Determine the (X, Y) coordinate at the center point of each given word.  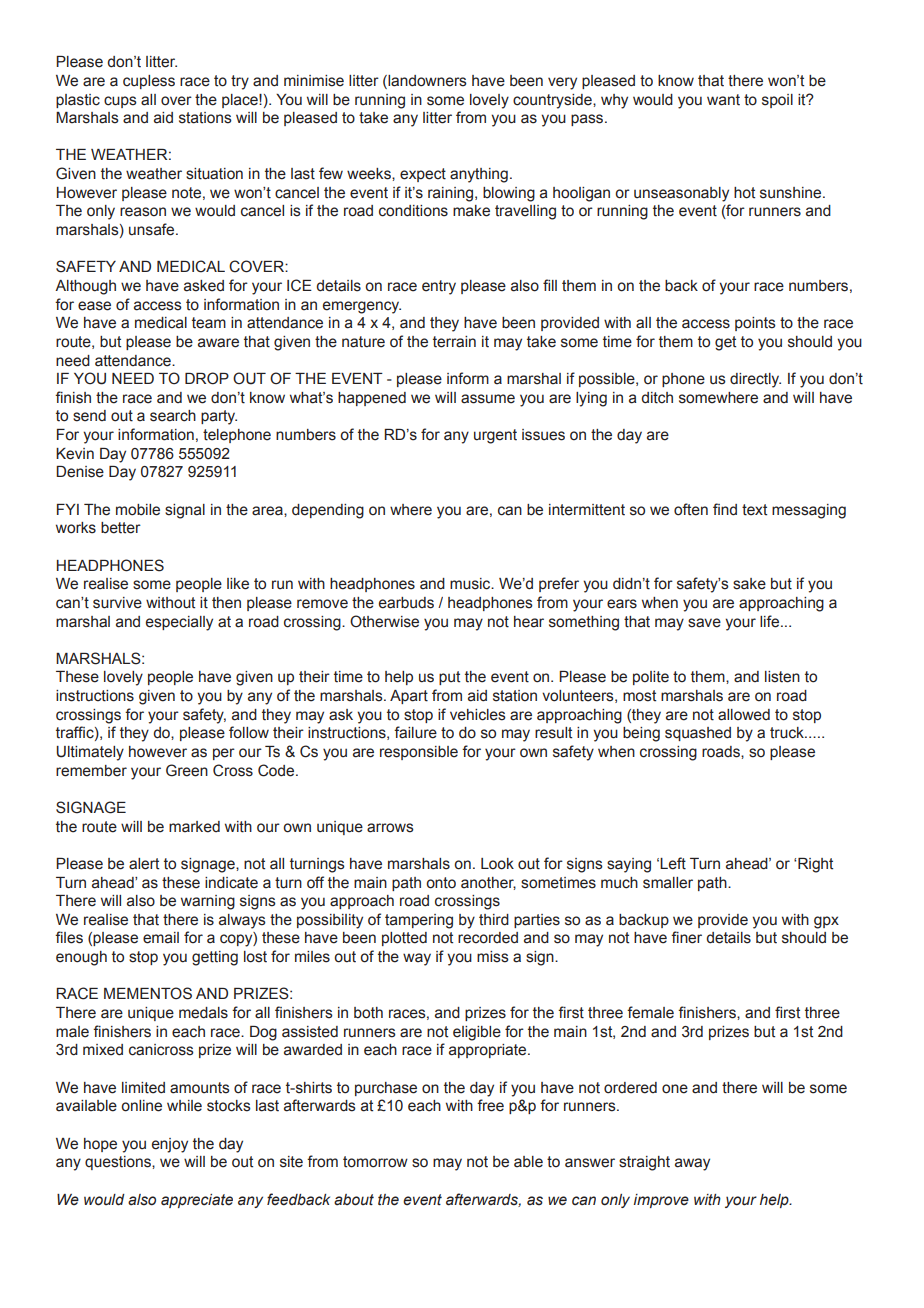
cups (120, 102)
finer (686, 937)
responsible (419, 753)
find (725, 509)
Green (187, 770)
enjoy (170, 1145)
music (471, 584)
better (121, 528)
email (161, 938)
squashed (698, 734)
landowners (426, 82)
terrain (454, 342)
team (209, 323)
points (755, 324)
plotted (404, 939)
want (723, 100)
